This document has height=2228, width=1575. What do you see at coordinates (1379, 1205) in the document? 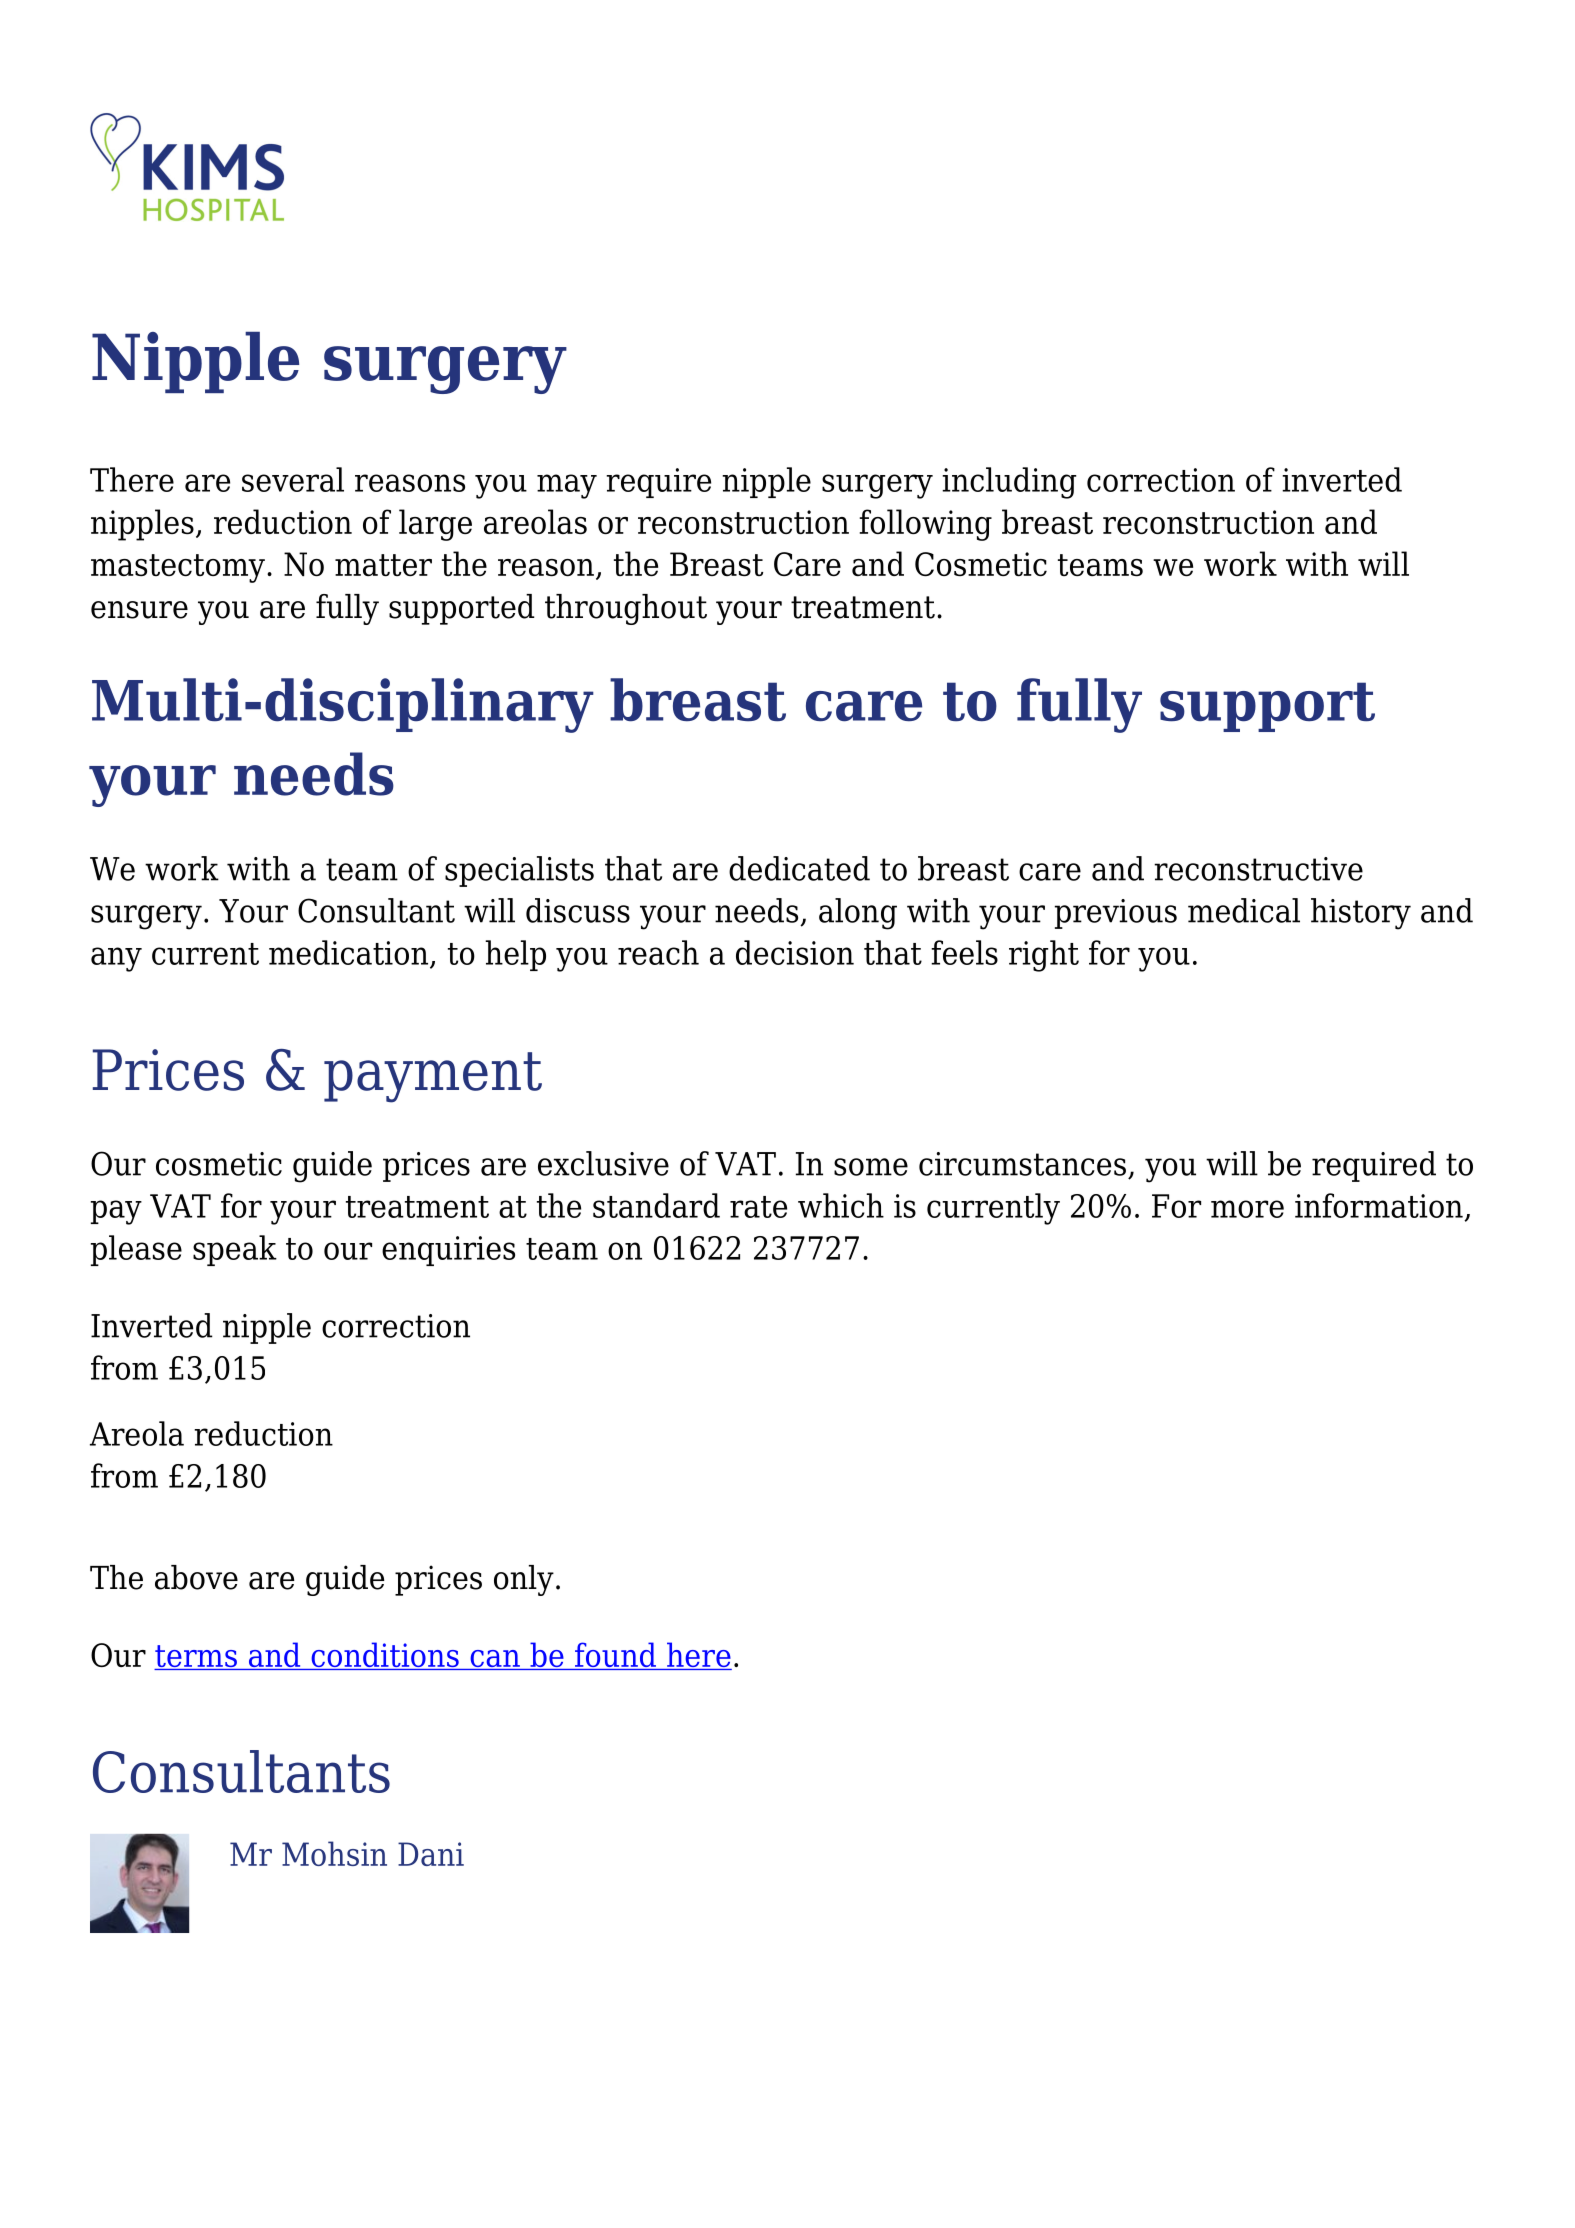
I see `information` at bounding box center [1379, 1205].
